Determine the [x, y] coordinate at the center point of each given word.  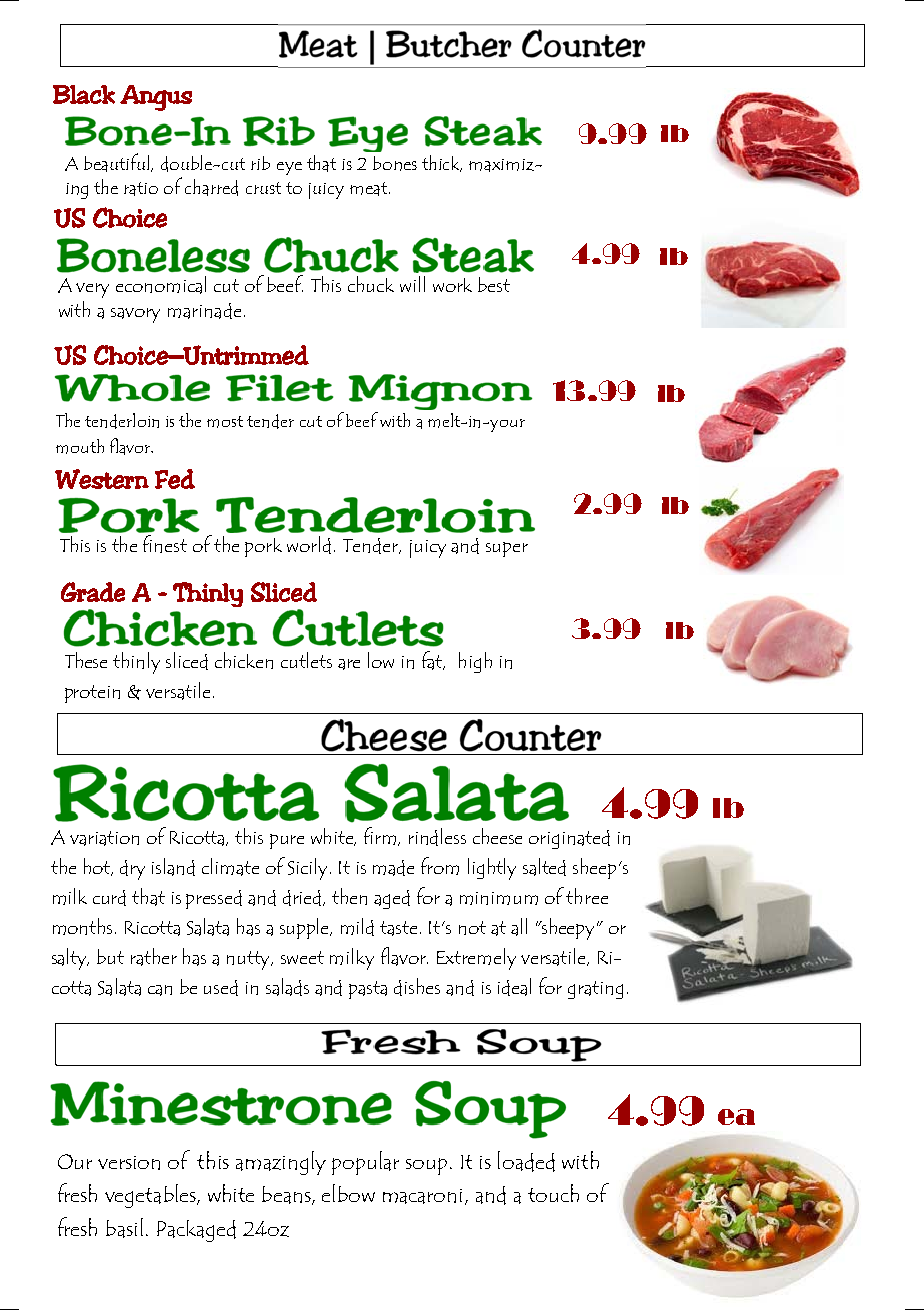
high [475, 662]
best [494, 284]
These [86, 660]
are [349, 664]
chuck [371, 284]
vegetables [151, 1196]
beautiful [118, 162]
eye [289, 168]
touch [553, 1193]
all [519, 927]
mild [357, 927]
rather [154, 957]
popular [365, 1163]
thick [442, 163]
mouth [80, 446]
